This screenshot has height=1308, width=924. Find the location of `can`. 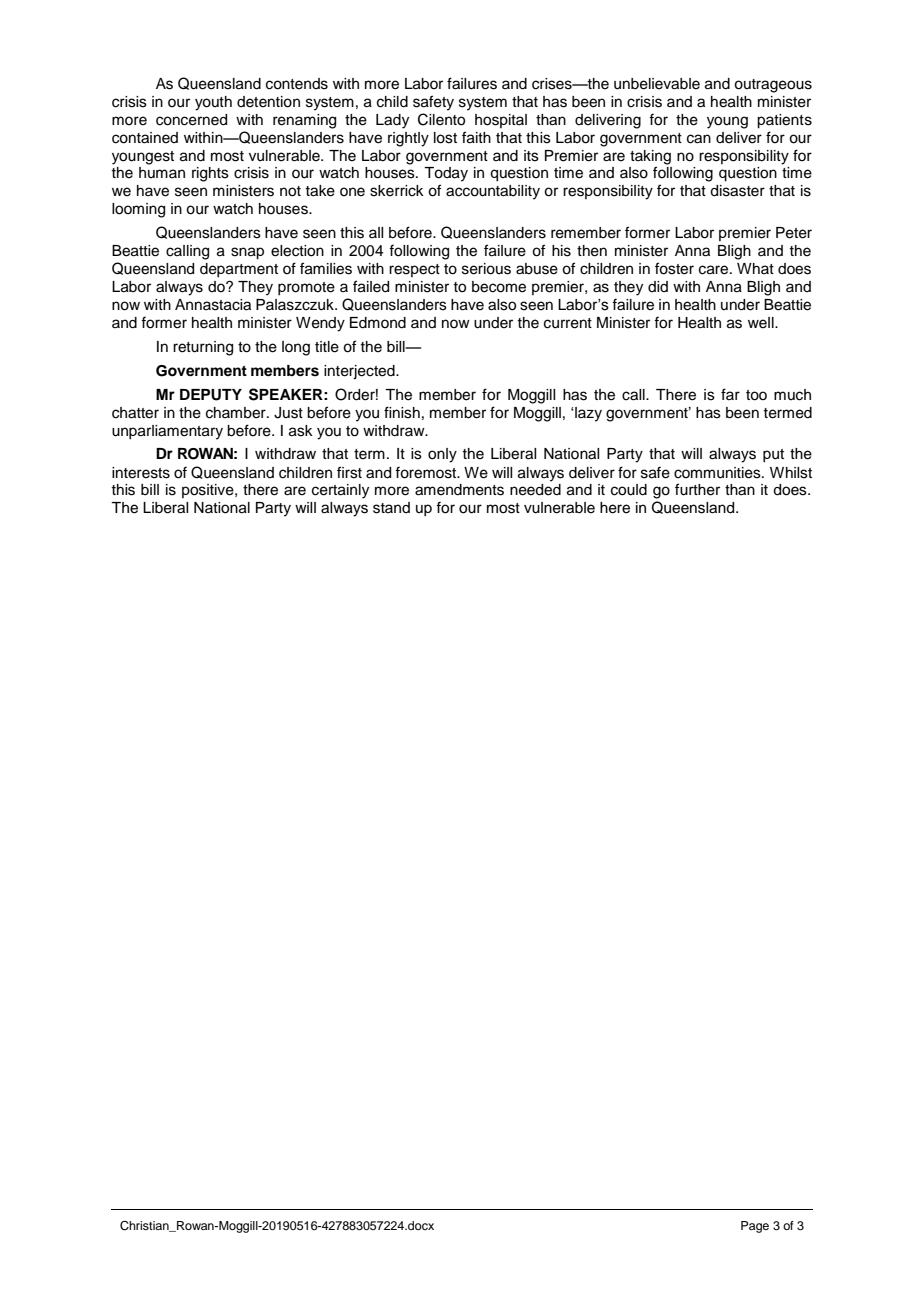

can is located at coordinates (699, 139).
